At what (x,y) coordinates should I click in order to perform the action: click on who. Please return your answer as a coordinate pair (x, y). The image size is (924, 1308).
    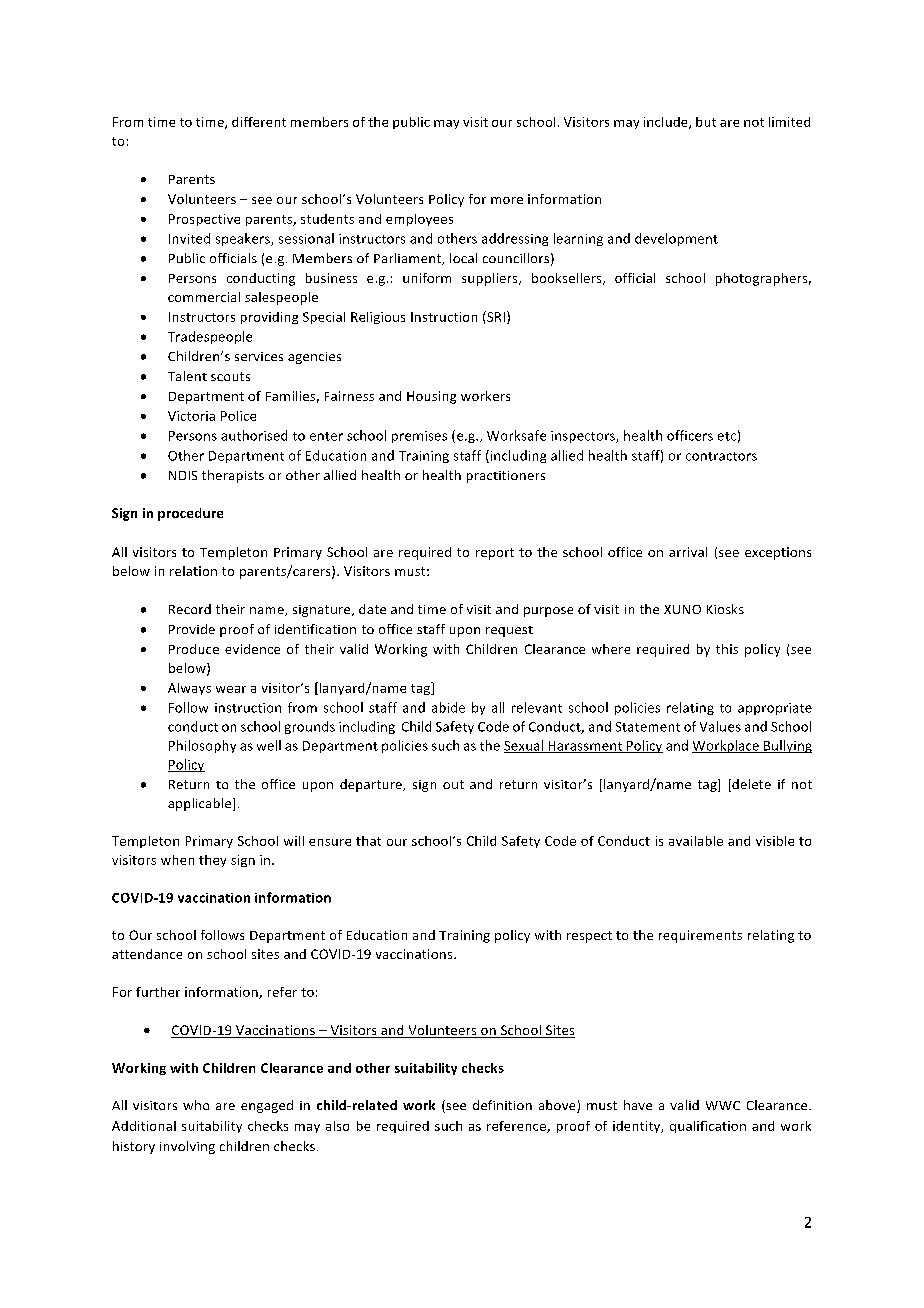
    Looking at the image, I should click on (196, 1105).
